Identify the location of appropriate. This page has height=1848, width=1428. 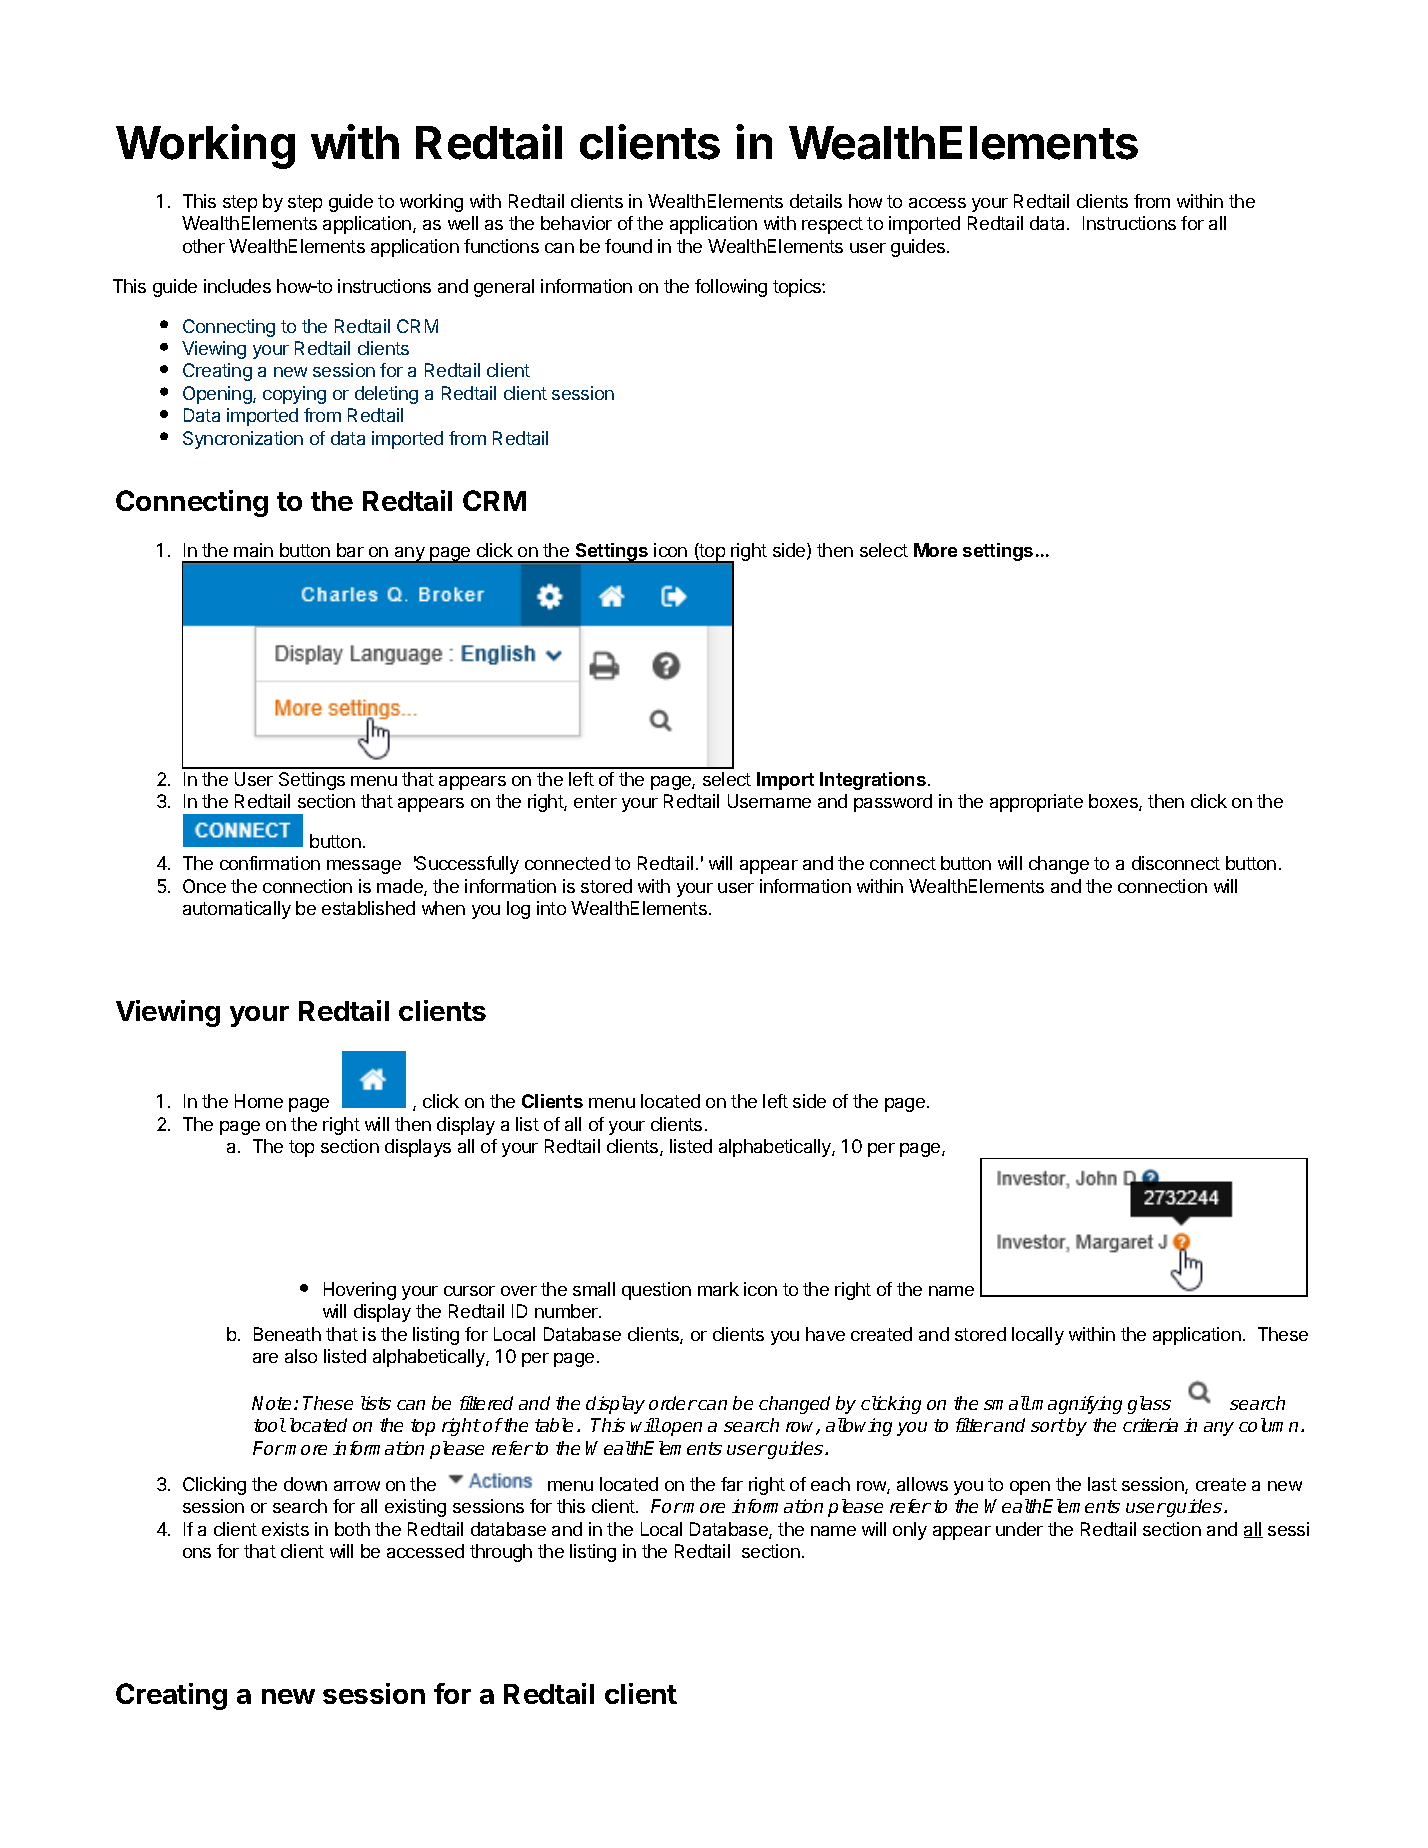
(1036, 803).
